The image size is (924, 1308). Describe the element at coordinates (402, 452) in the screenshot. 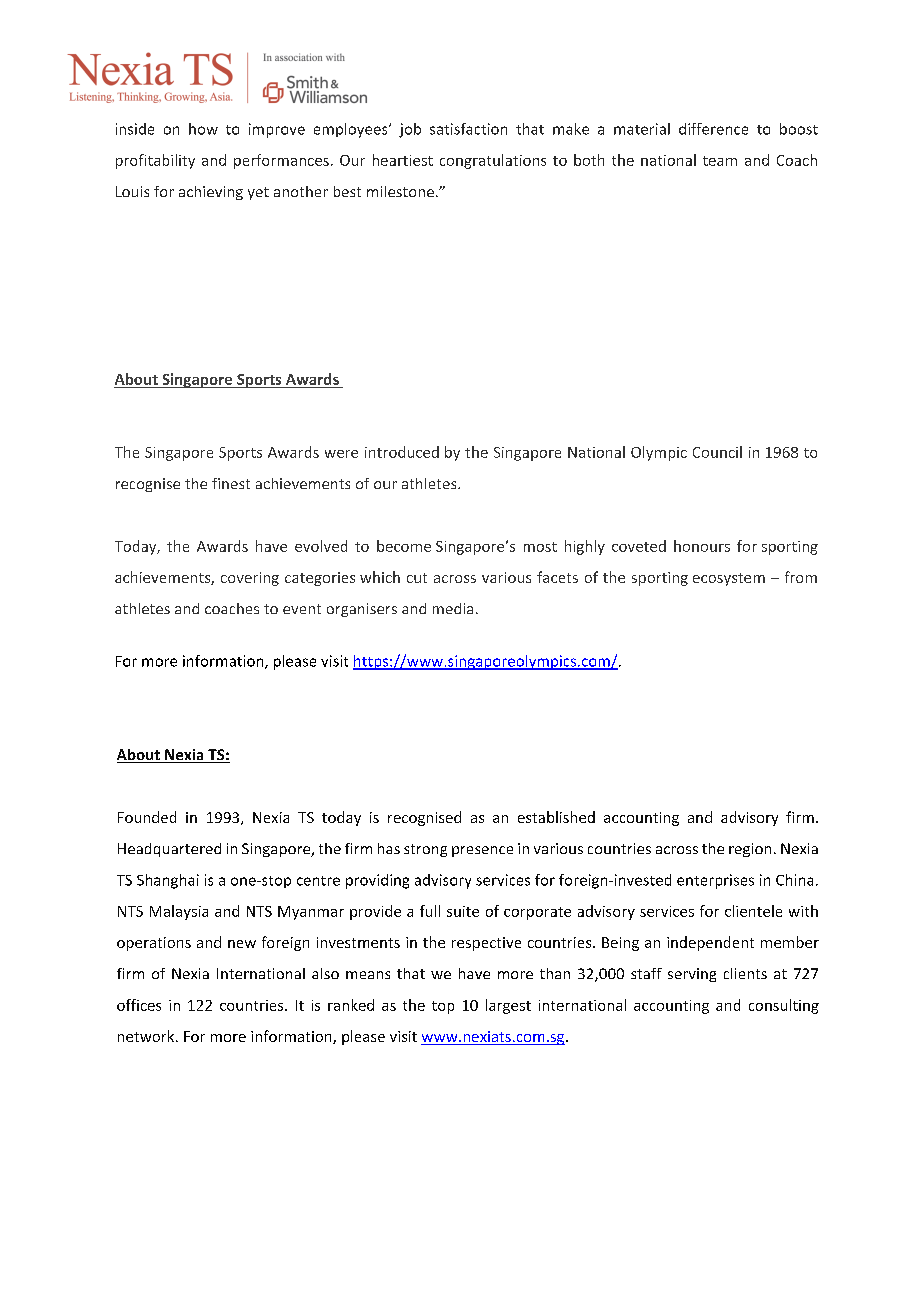

I see `introduced` at that location.
